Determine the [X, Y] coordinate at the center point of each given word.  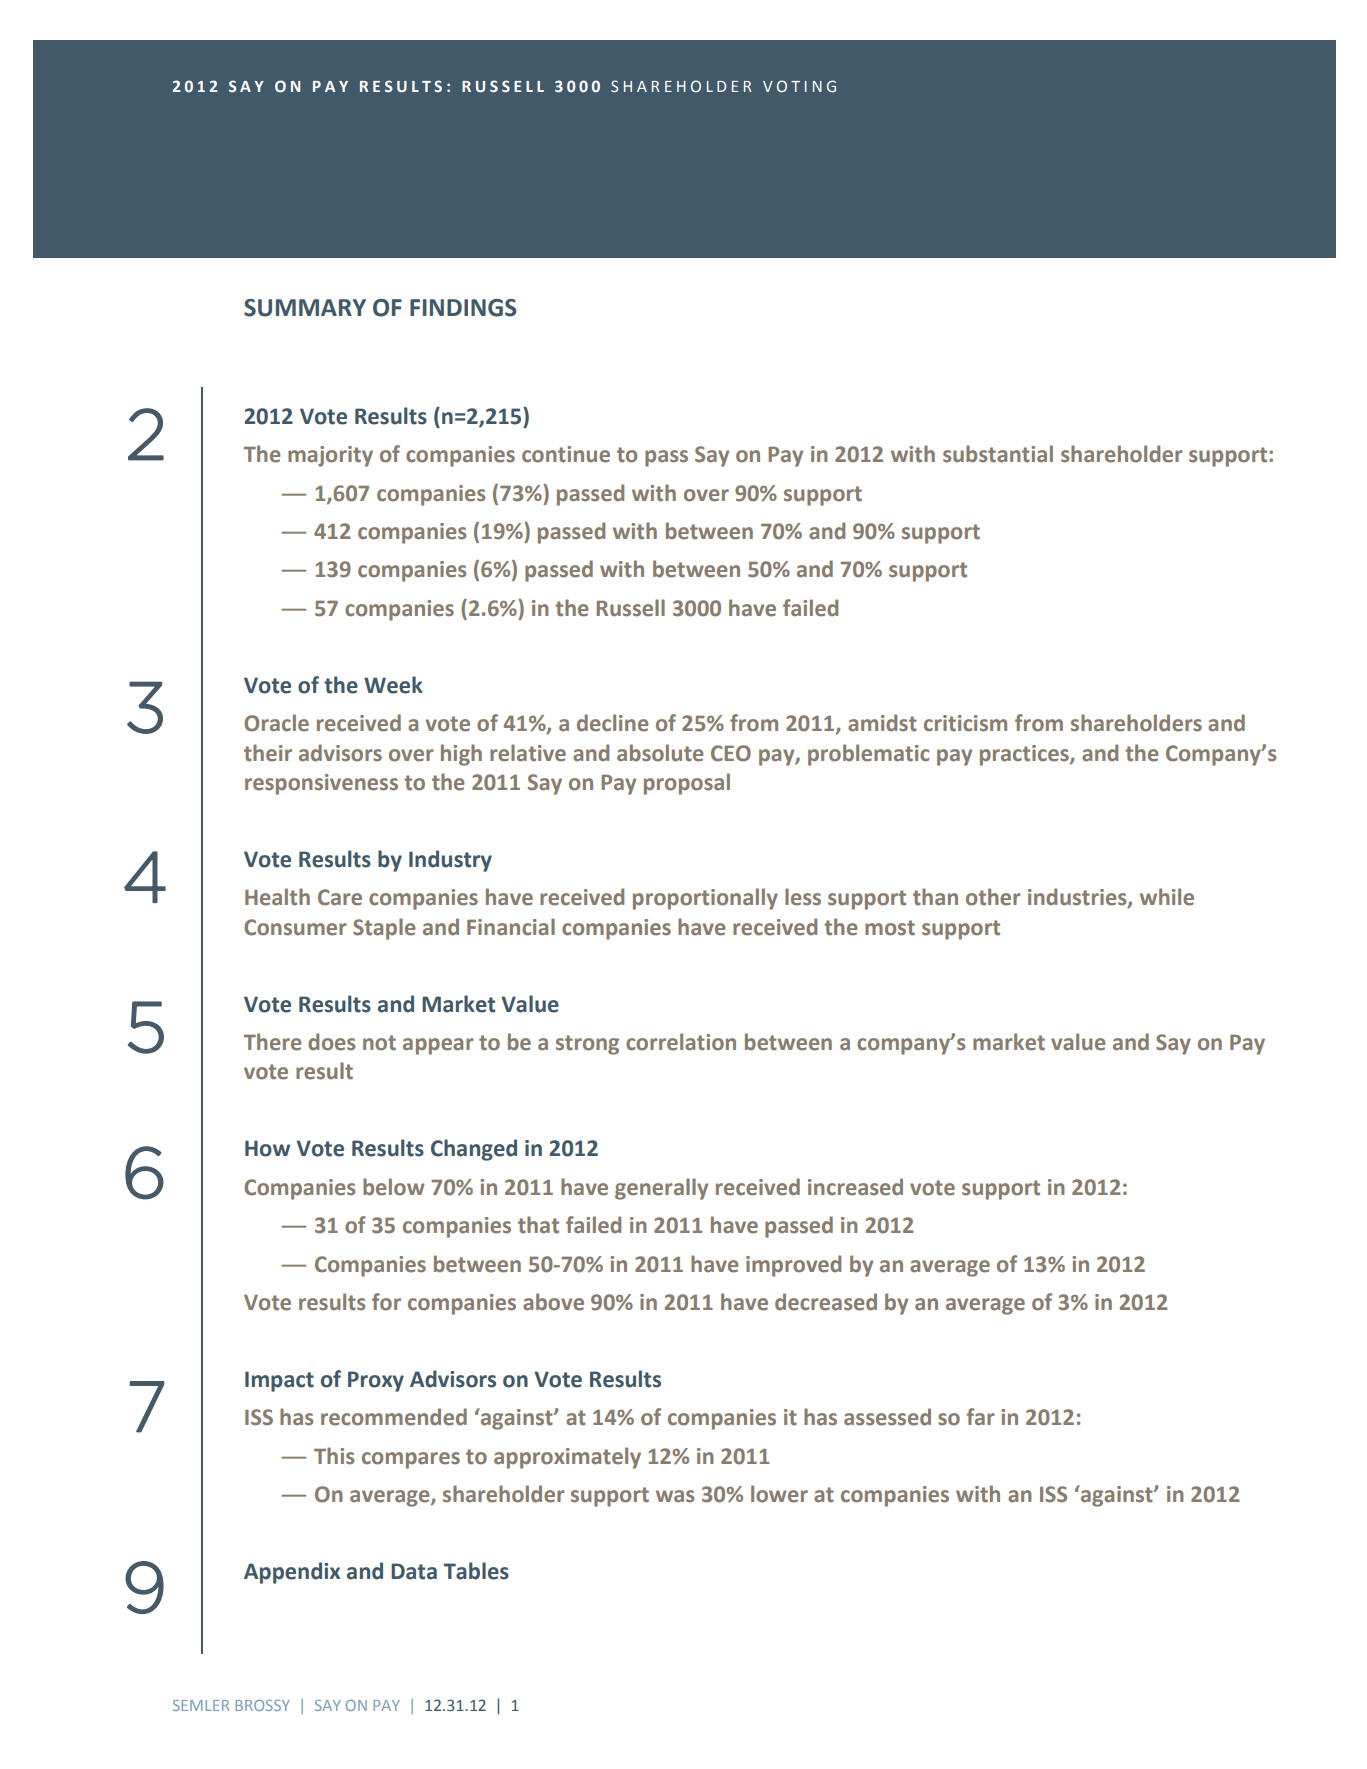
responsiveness [321, 784]
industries [1078, 898]
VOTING [799, 86]
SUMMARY [305, 308]
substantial [998, 454]
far [980, 1417]
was [675, 1496]
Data [414, 1571]
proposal [687, 784]
